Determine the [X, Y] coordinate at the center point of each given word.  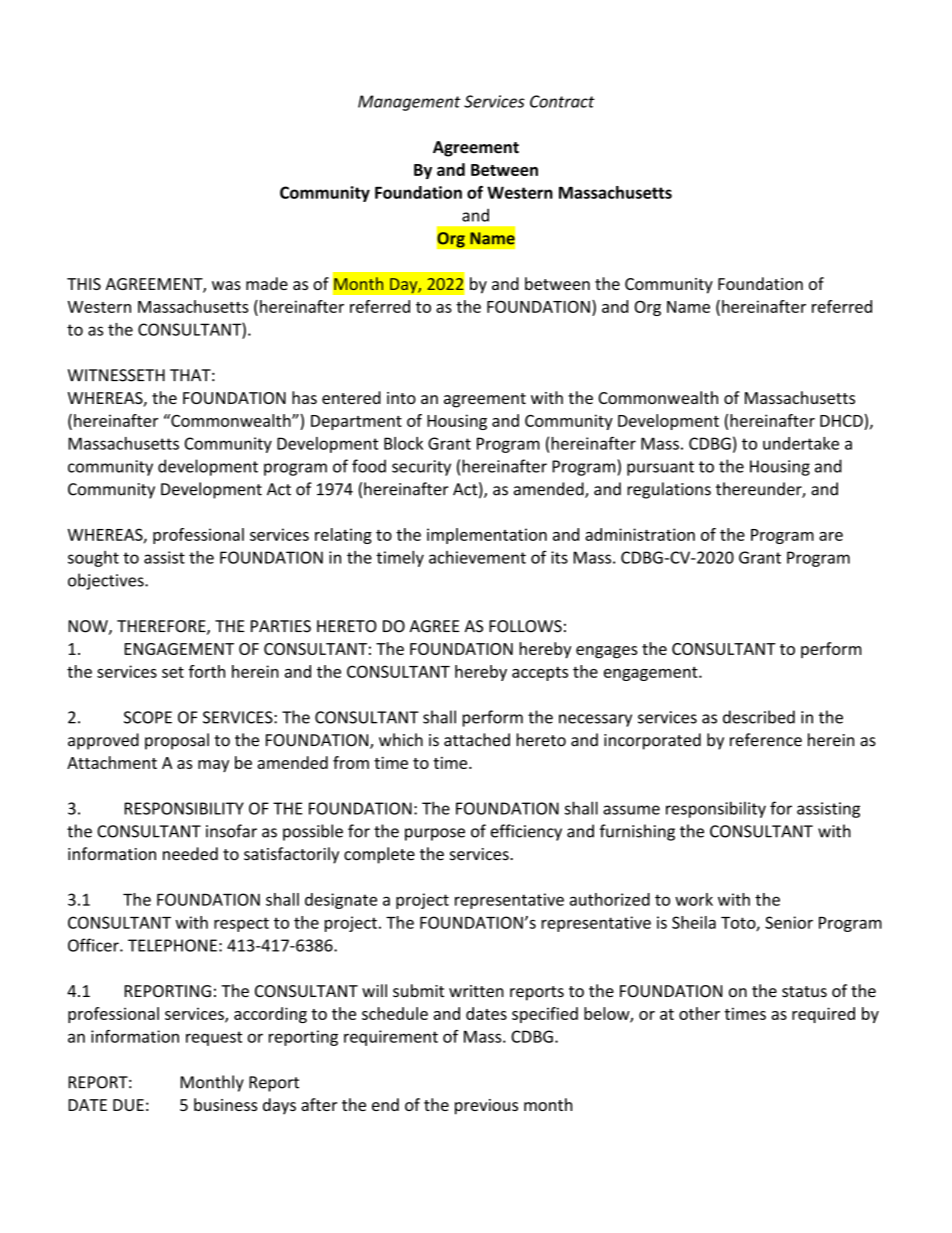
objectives [107, 581]
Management [409, 103]
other [699, 1013]
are [831, 536]
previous [486, 1107]
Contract [562, 101]
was [226, 285]
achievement [477, 557]
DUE [128, 1105]
